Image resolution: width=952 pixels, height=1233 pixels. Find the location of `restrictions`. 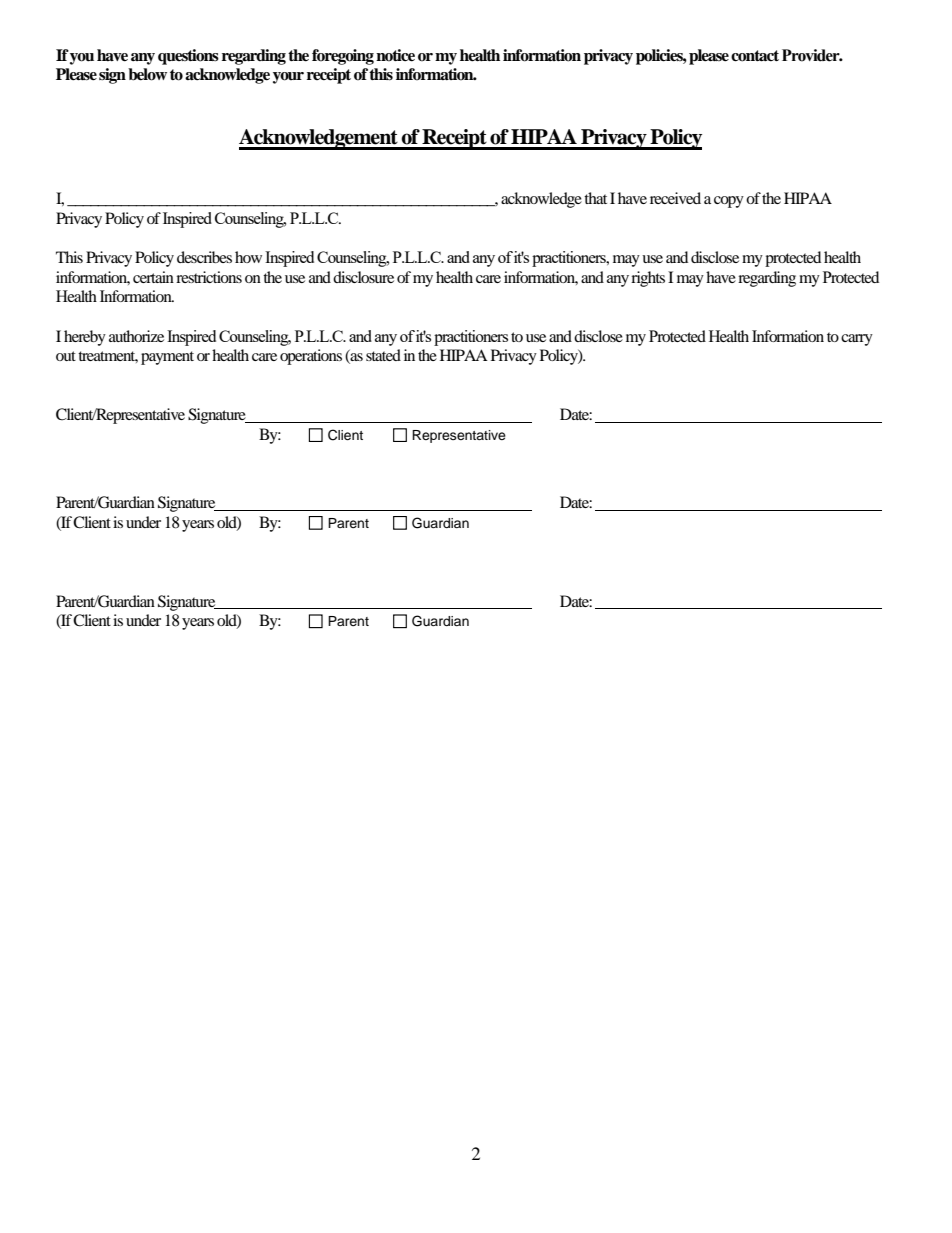

restrictions is located at coordinates (209, 277).
